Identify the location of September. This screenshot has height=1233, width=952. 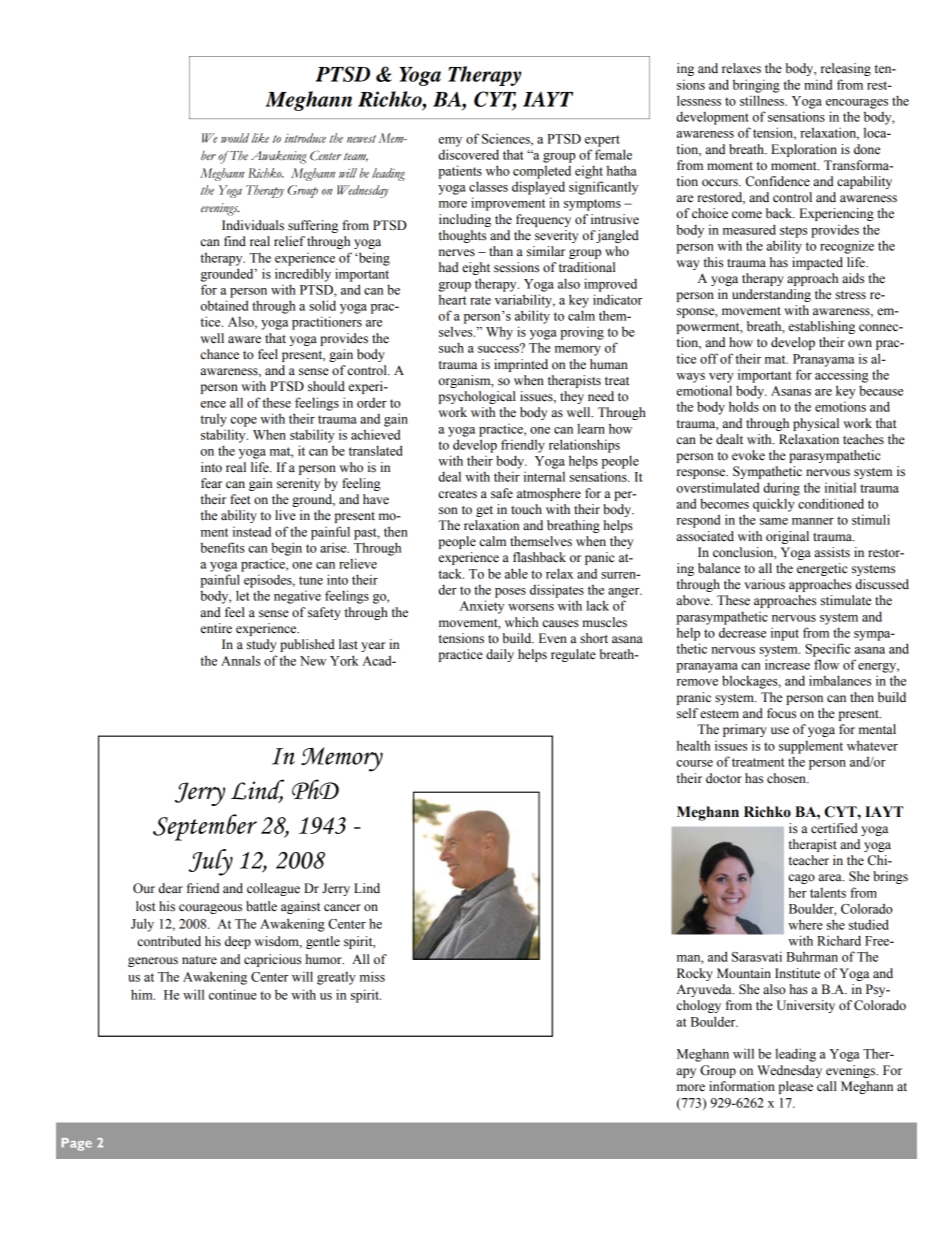
(205, 827).
